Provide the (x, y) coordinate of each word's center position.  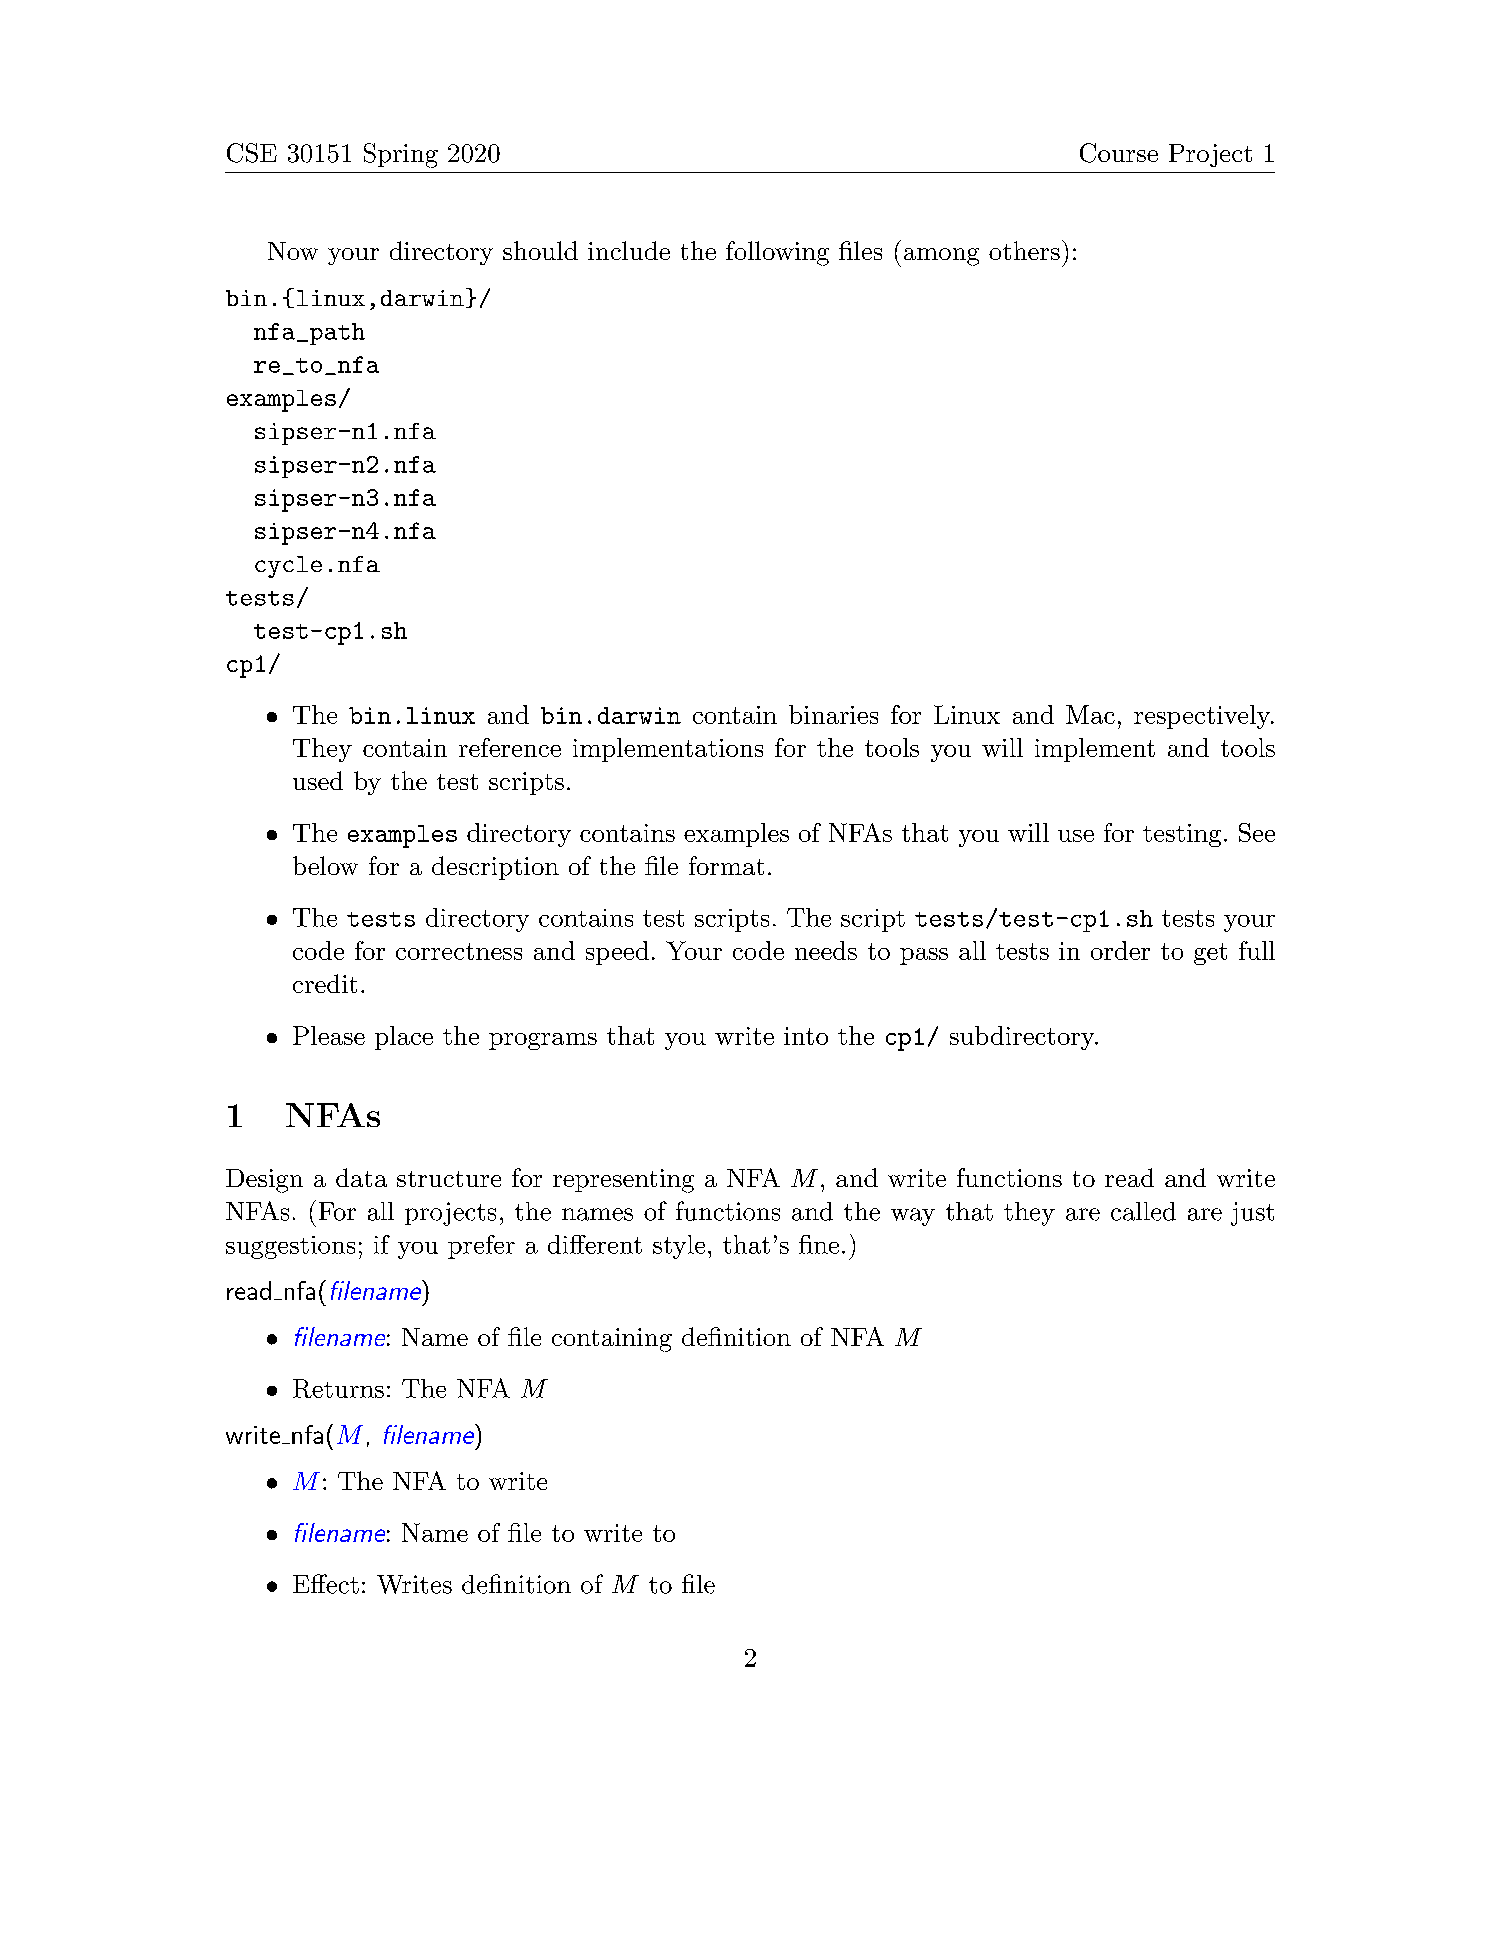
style (679, 1247)
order (1120, 950)
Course (1119, 153)
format (726, 865)
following (777, 253)
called (1143, 1211)
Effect (326, 1584)
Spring (401, 155)
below (325, 865)
